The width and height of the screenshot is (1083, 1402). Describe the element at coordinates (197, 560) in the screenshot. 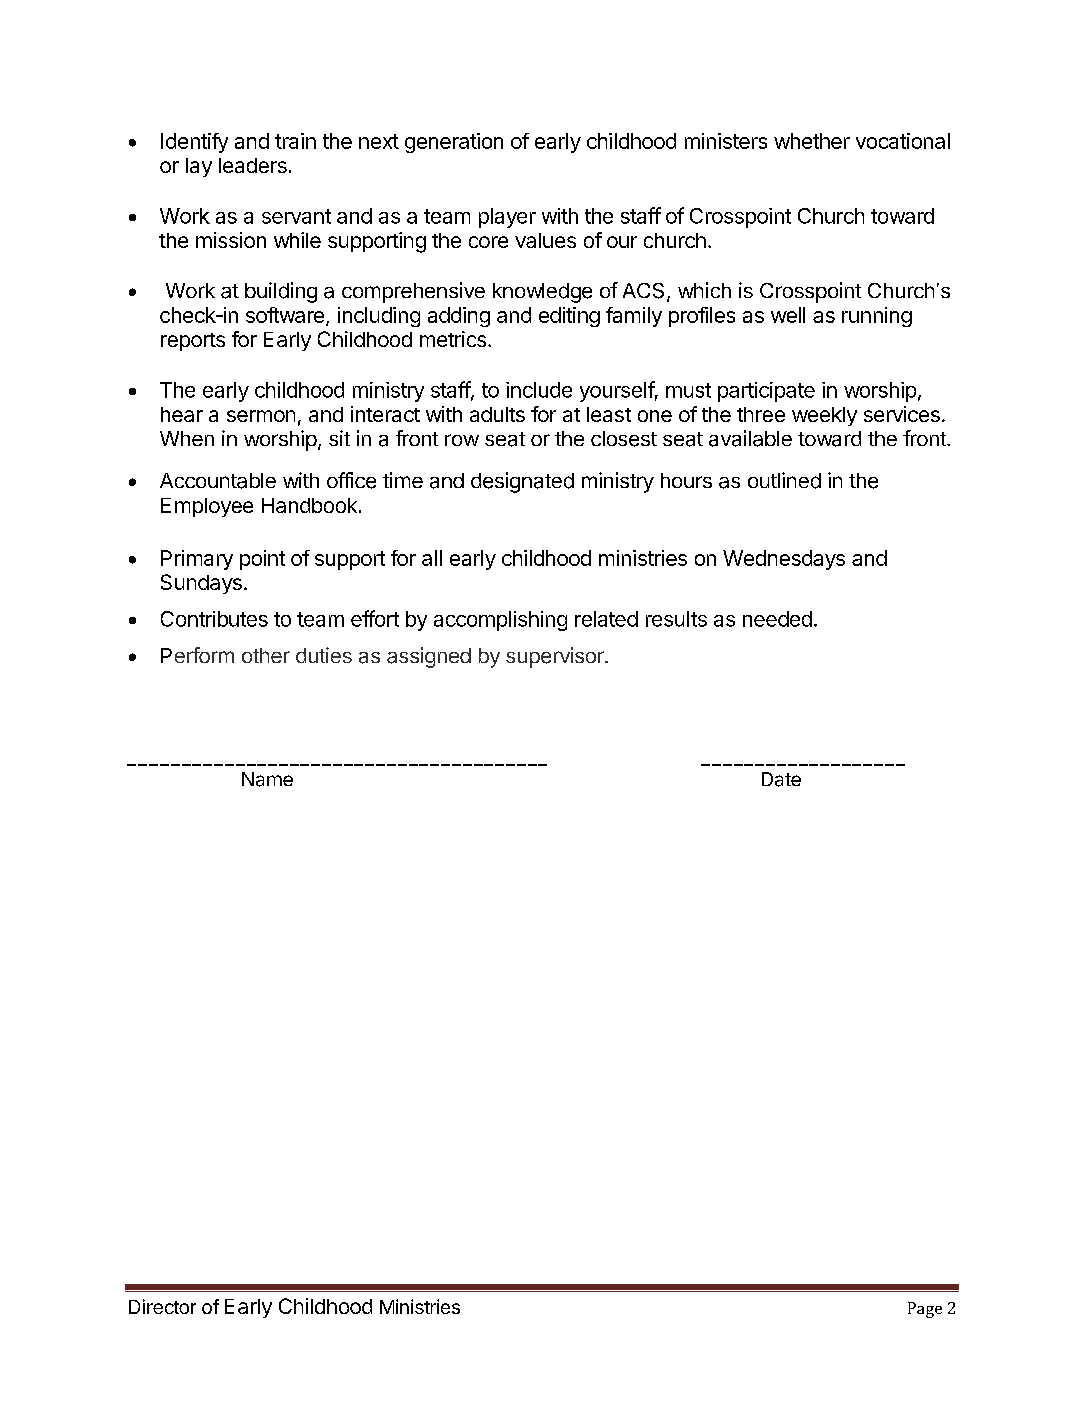

I see `Primary` at that location.
